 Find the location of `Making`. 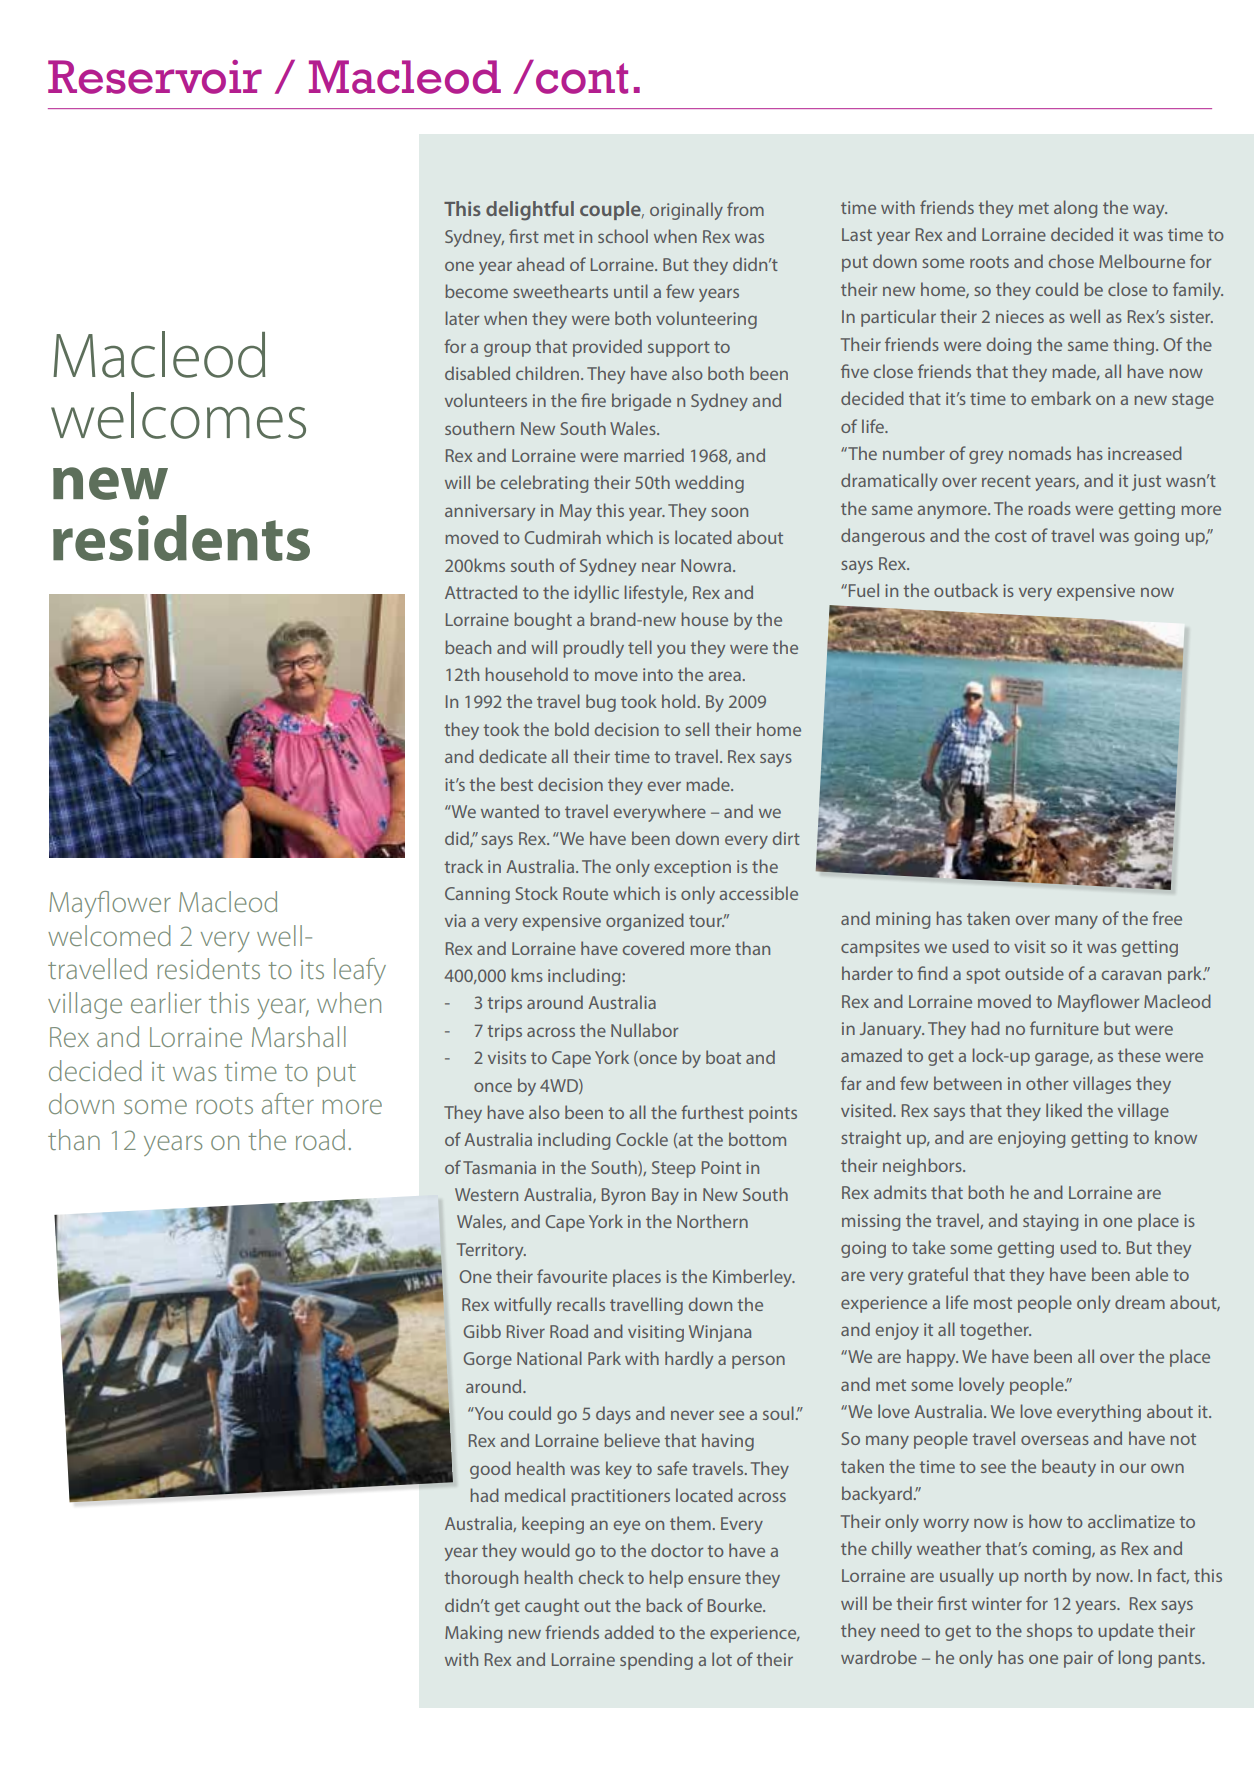

Making is located at coordinates (473, 1634).
